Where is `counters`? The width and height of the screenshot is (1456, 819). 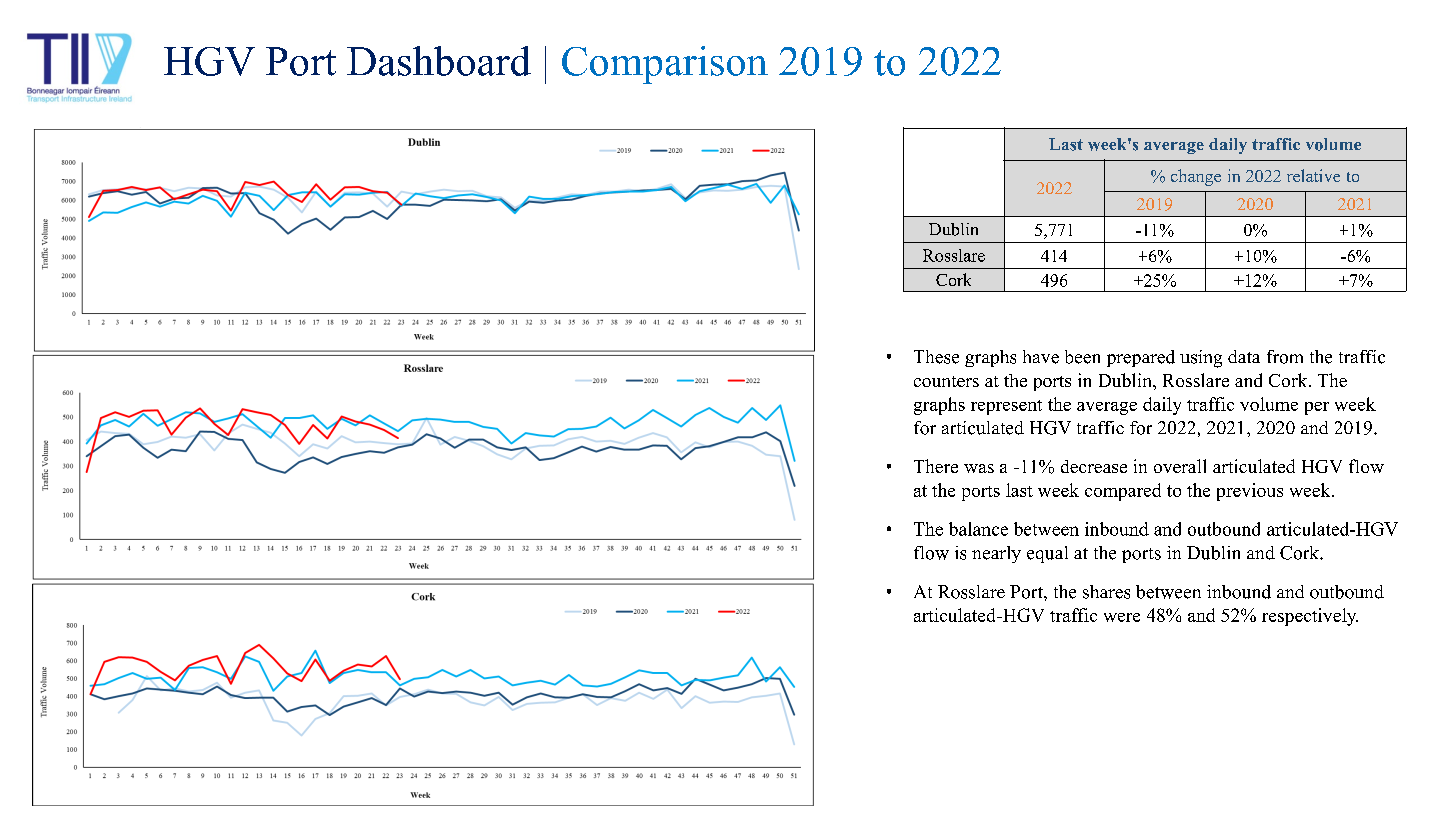 counters is located at coordinates (946, 381).
